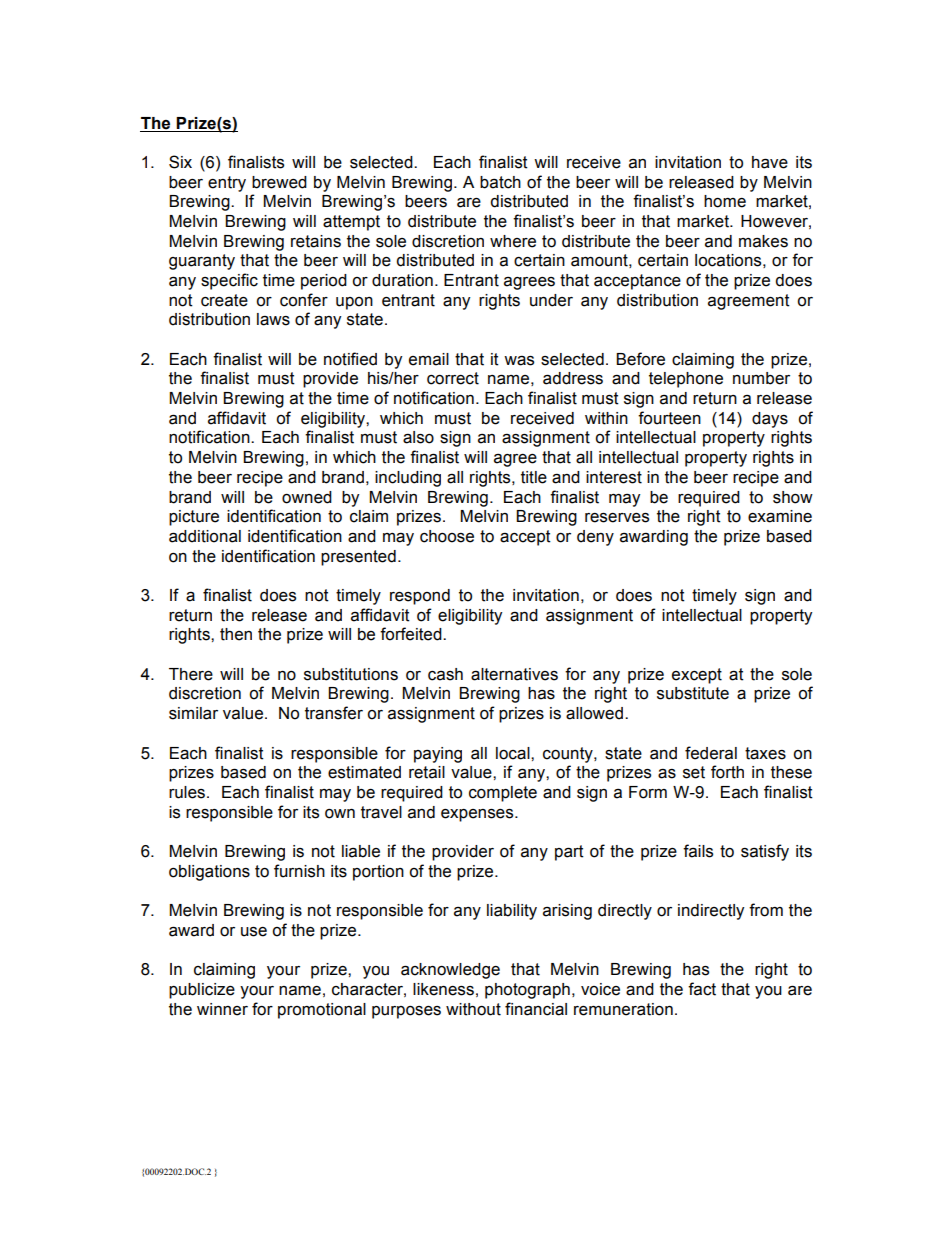 Image resolution: width=952 pixels, height=1233 pixels. Describe the element at coordinates (780, 516) in the page. I see `examine` at that location.
